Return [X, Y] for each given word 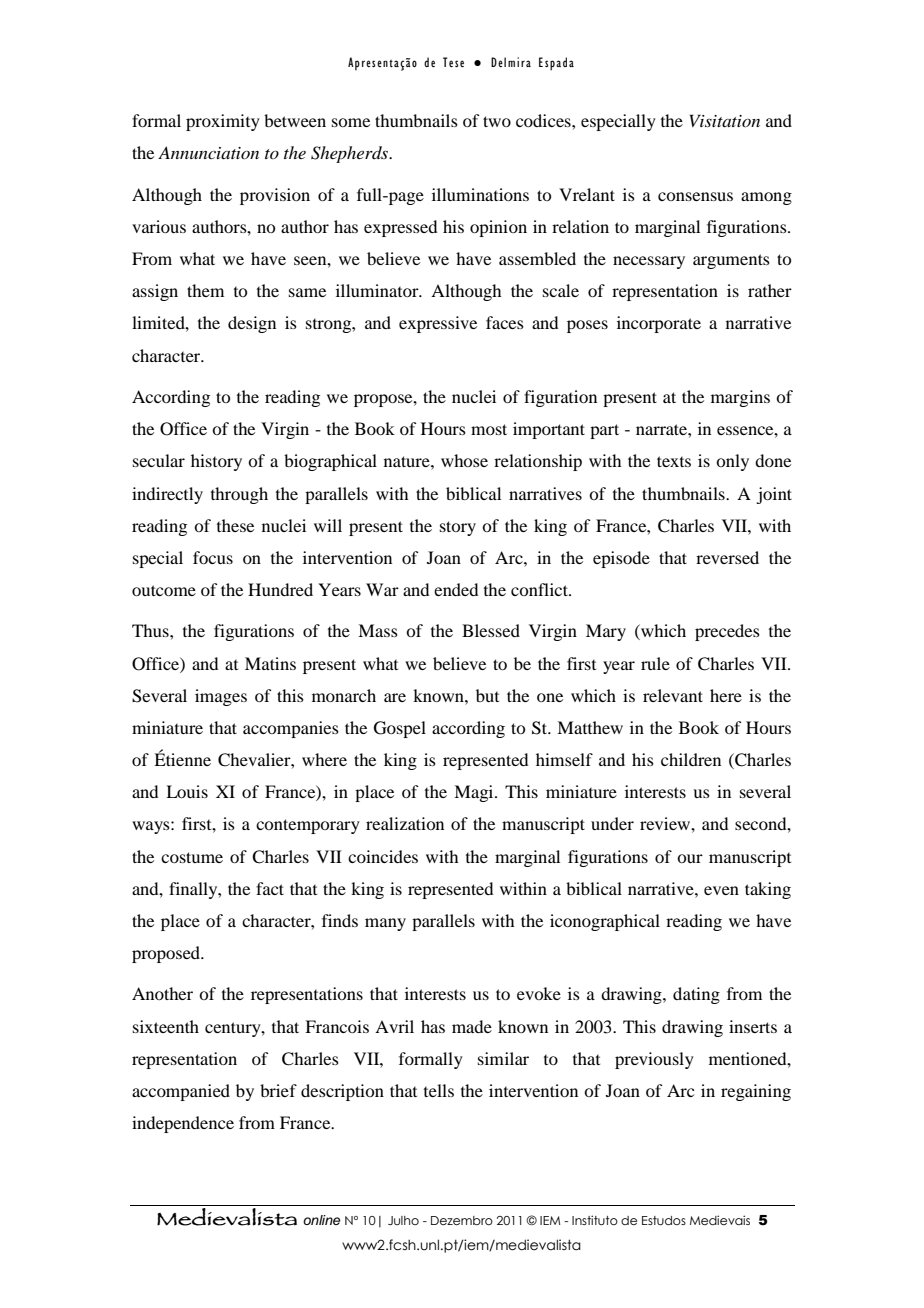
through [239, 495]
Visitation [725, 120]
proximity [223, 122]
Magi [475, 793]
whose [464, 460]
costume [192, 857]
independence [183, 1124]
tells [439, 1090]
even [721, 890]
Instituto [595, 1220]
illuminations [480, 194]
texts [674, 461]
